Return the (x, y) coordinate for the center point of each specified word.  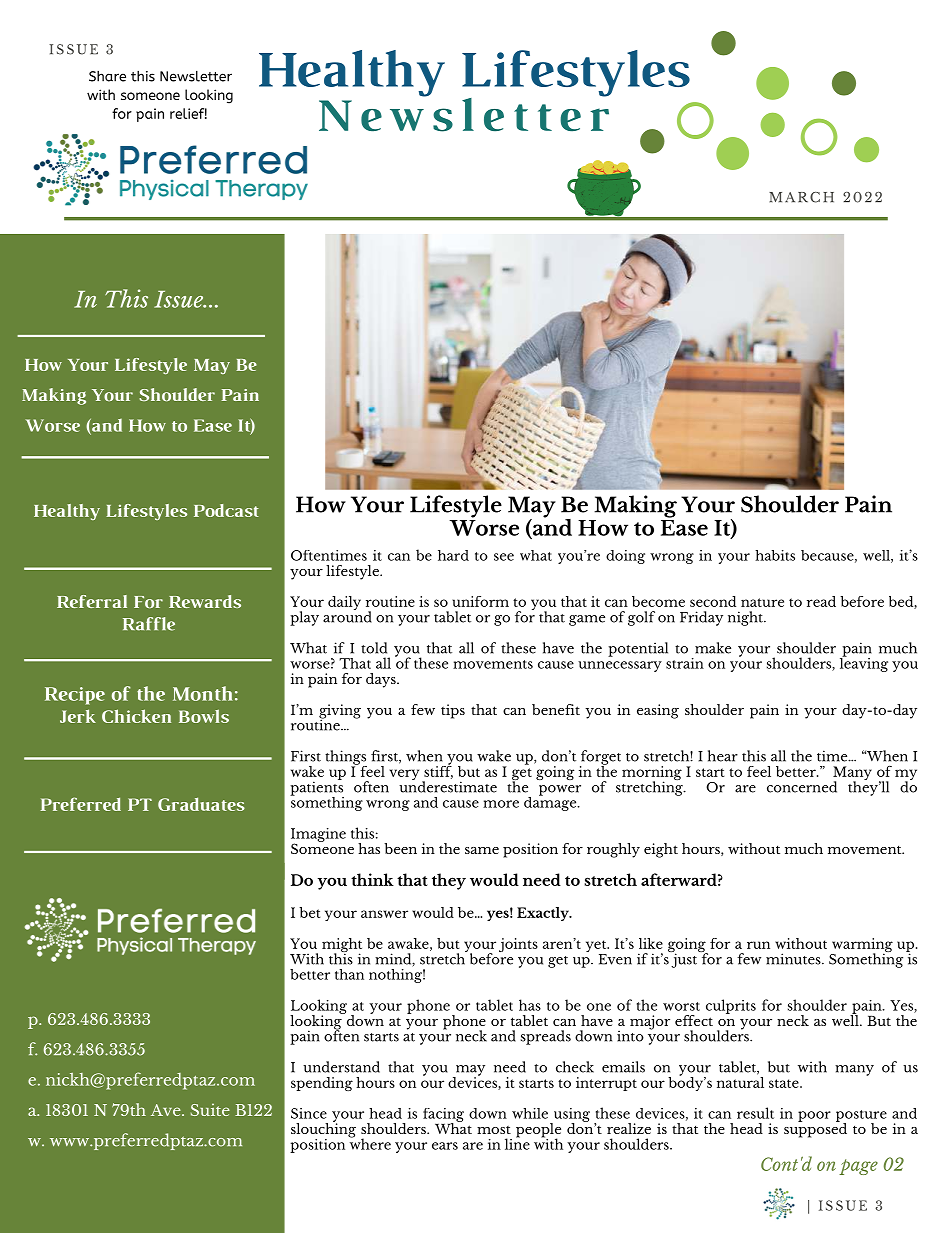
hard (453, 555)
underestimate (448, 786)
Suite (210, 1109)
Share (107, 76)
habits (775, 555)
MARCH (801, 197)
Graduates (201, 804)
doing (625, 557)
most (494, 1130)
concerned (802, 787)
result (755, 1113)
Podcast (226, 510)
